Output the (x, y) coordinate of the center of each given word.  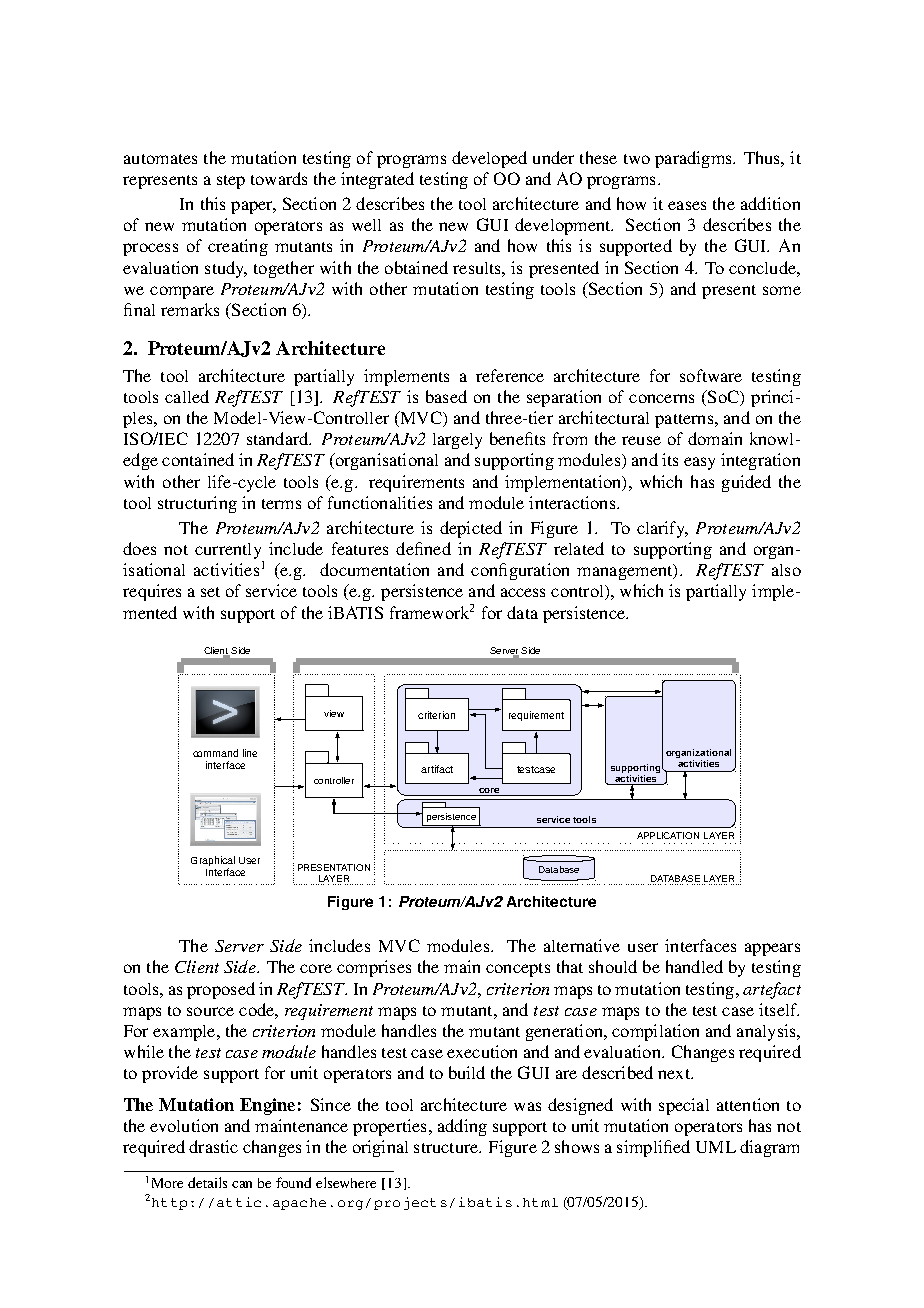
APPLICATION (668, 835)
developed (489, 159)
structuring (197, 504)
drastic (213, 1146)
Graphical (213, 862)
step (231, 182)
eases (687, 205)
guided (746, 483)
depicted (471, 529)
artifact (437, 769)
